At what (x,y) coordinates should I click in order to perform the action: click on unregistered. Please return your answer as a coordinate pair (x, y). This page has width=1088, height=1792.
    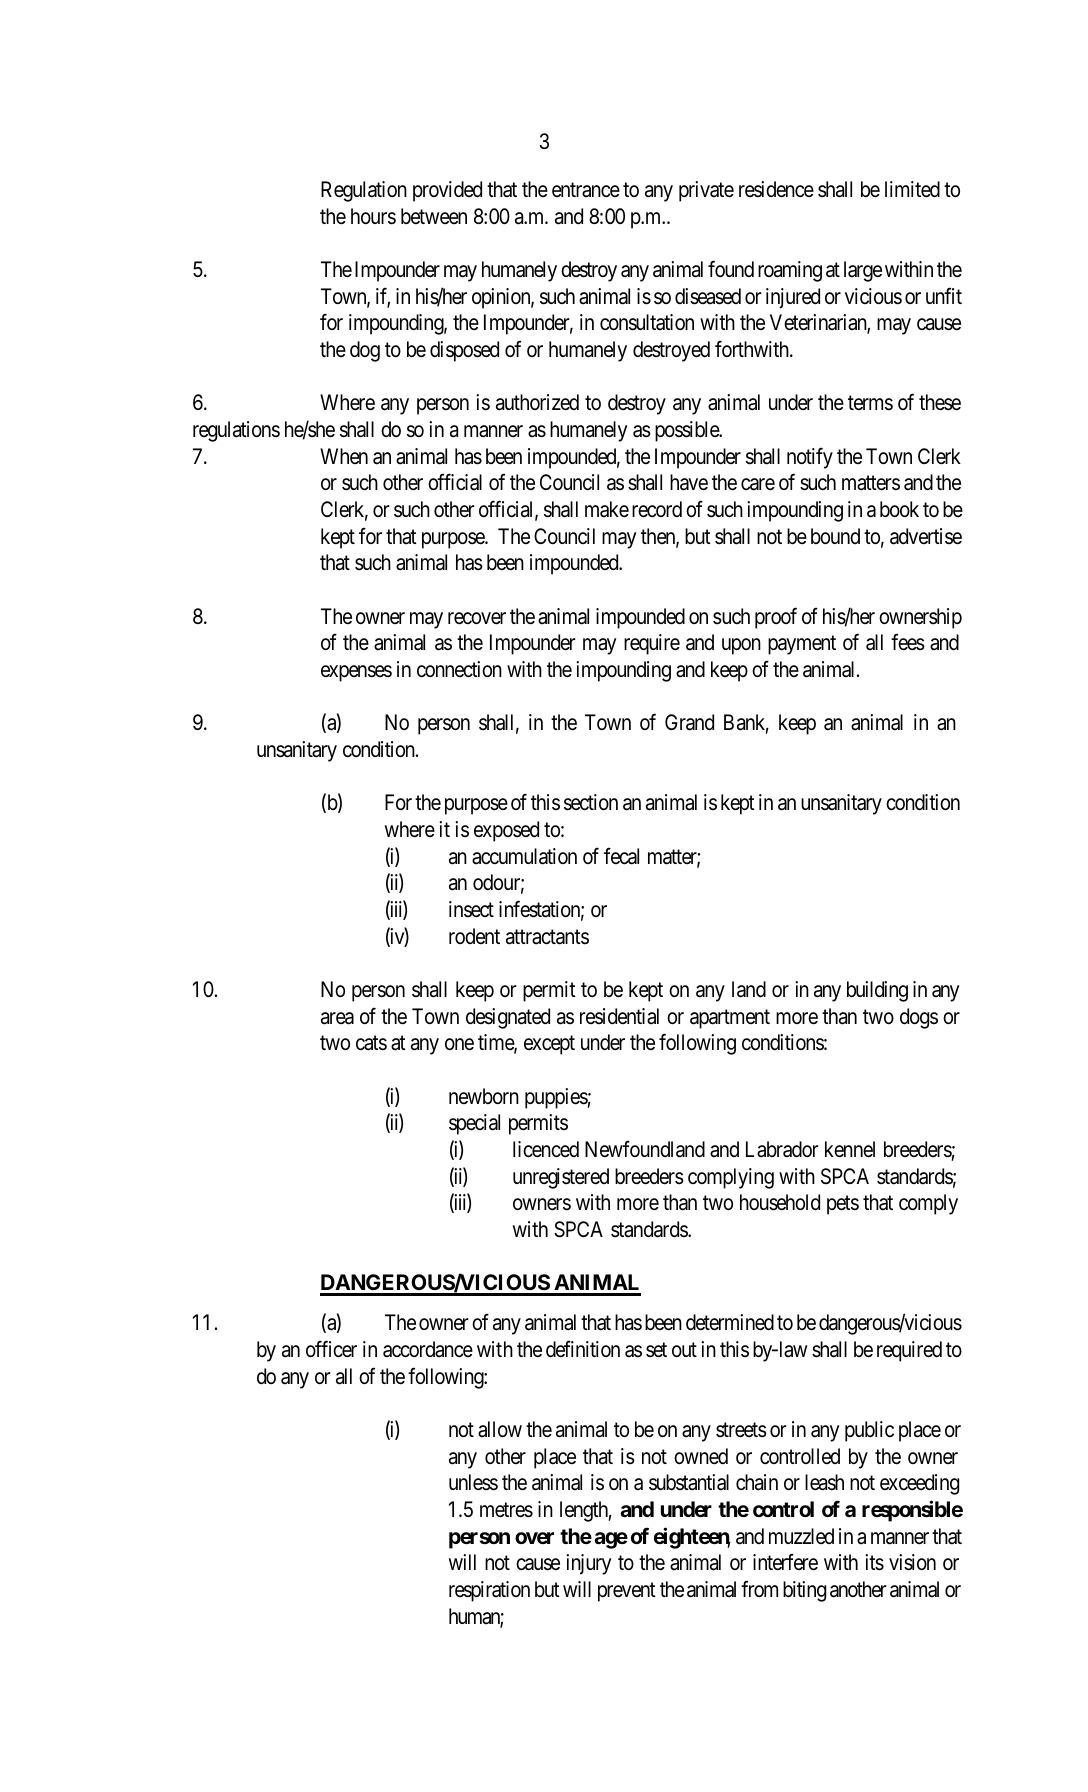
    Looking at the image, I should click on (561, 1178).
